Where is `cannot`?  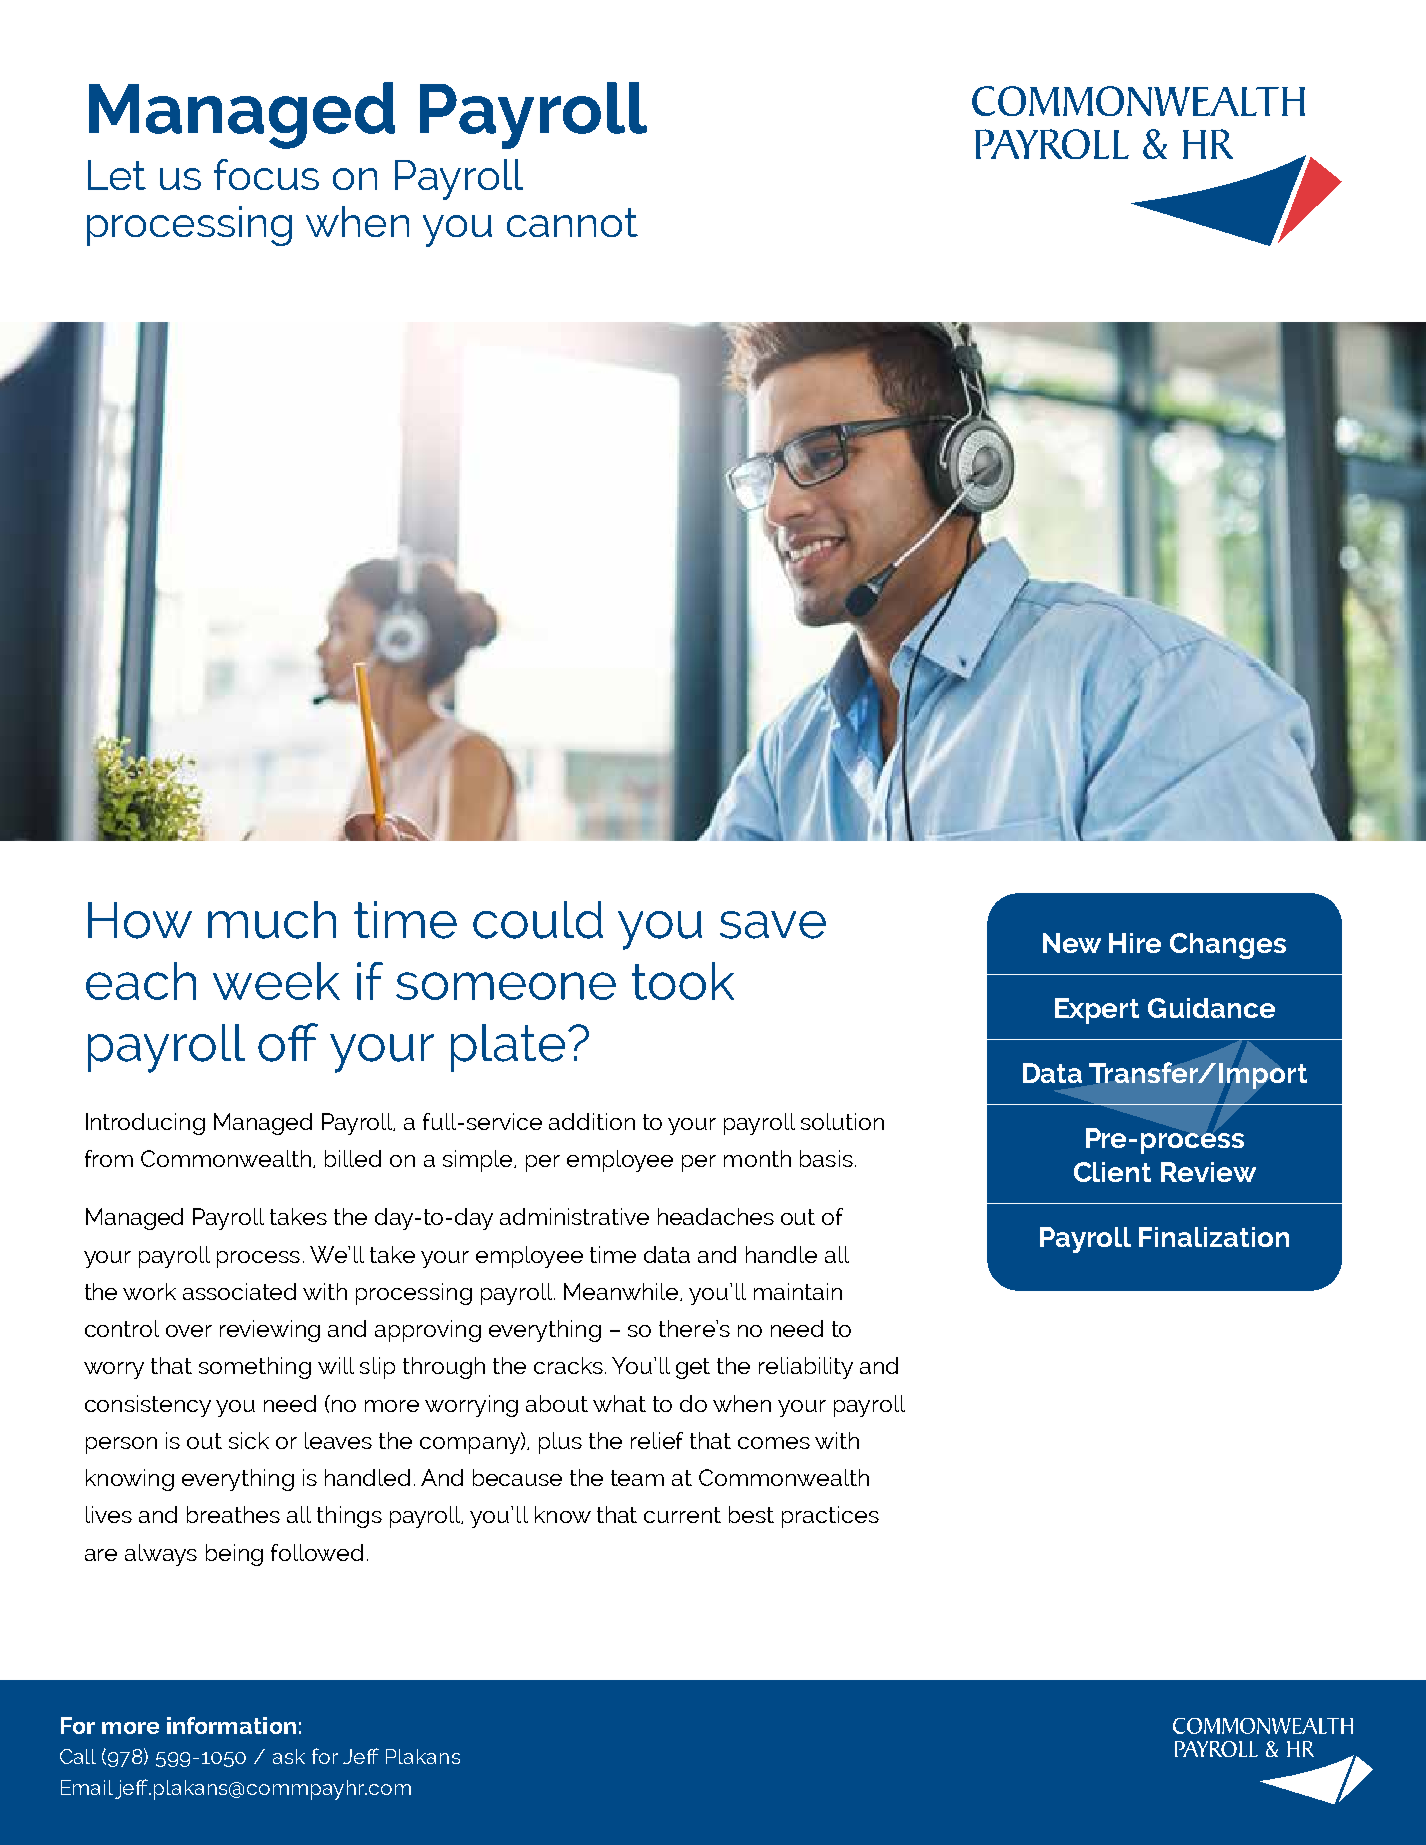 cannot is located at coordinates (572, 222).
